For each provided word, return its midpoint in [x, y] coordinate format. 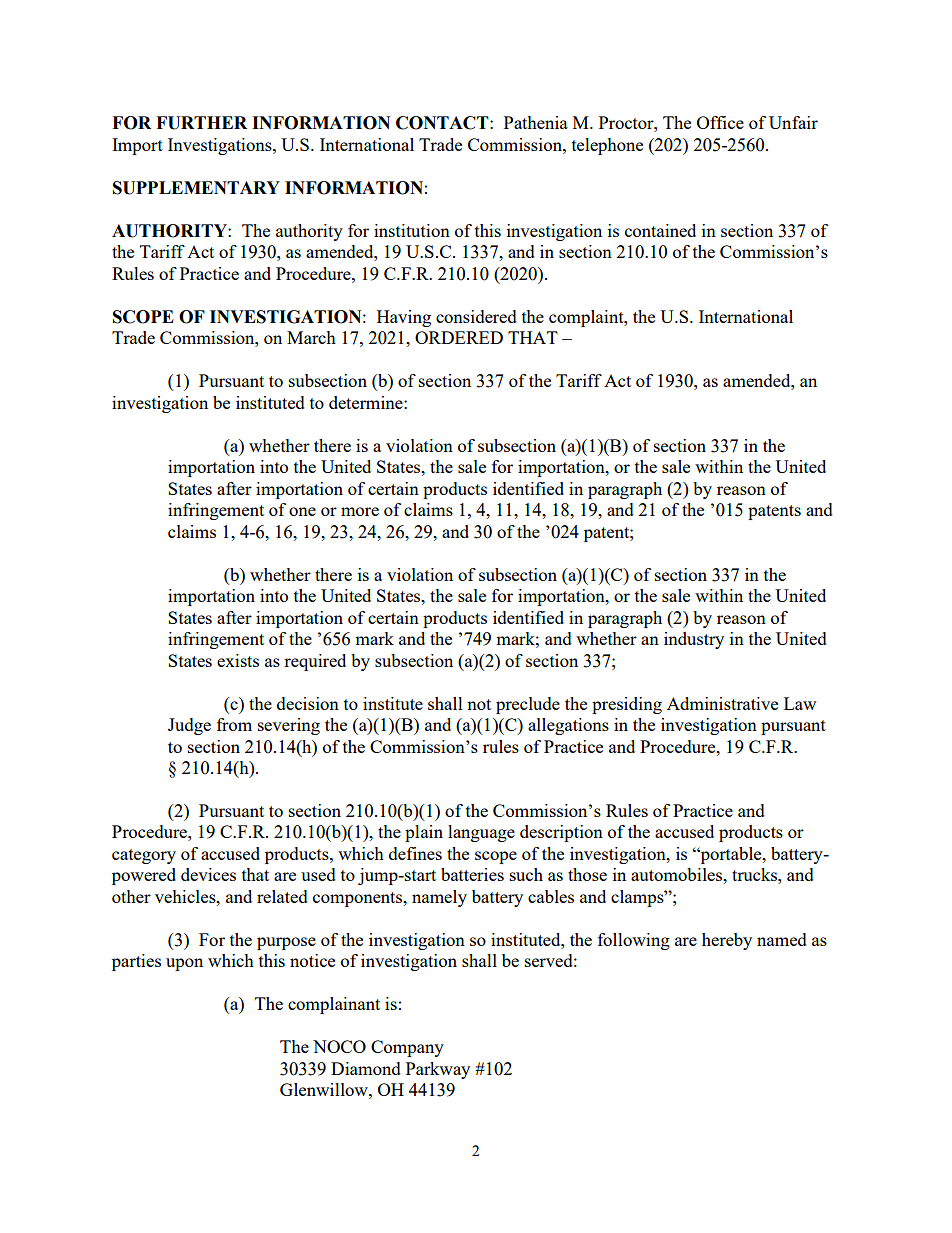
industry [694, 640]
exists [238, 660]
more [360, 511]
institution [412, 230]
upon [184, 964]
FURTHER [201, 123]
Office [720, 122]
